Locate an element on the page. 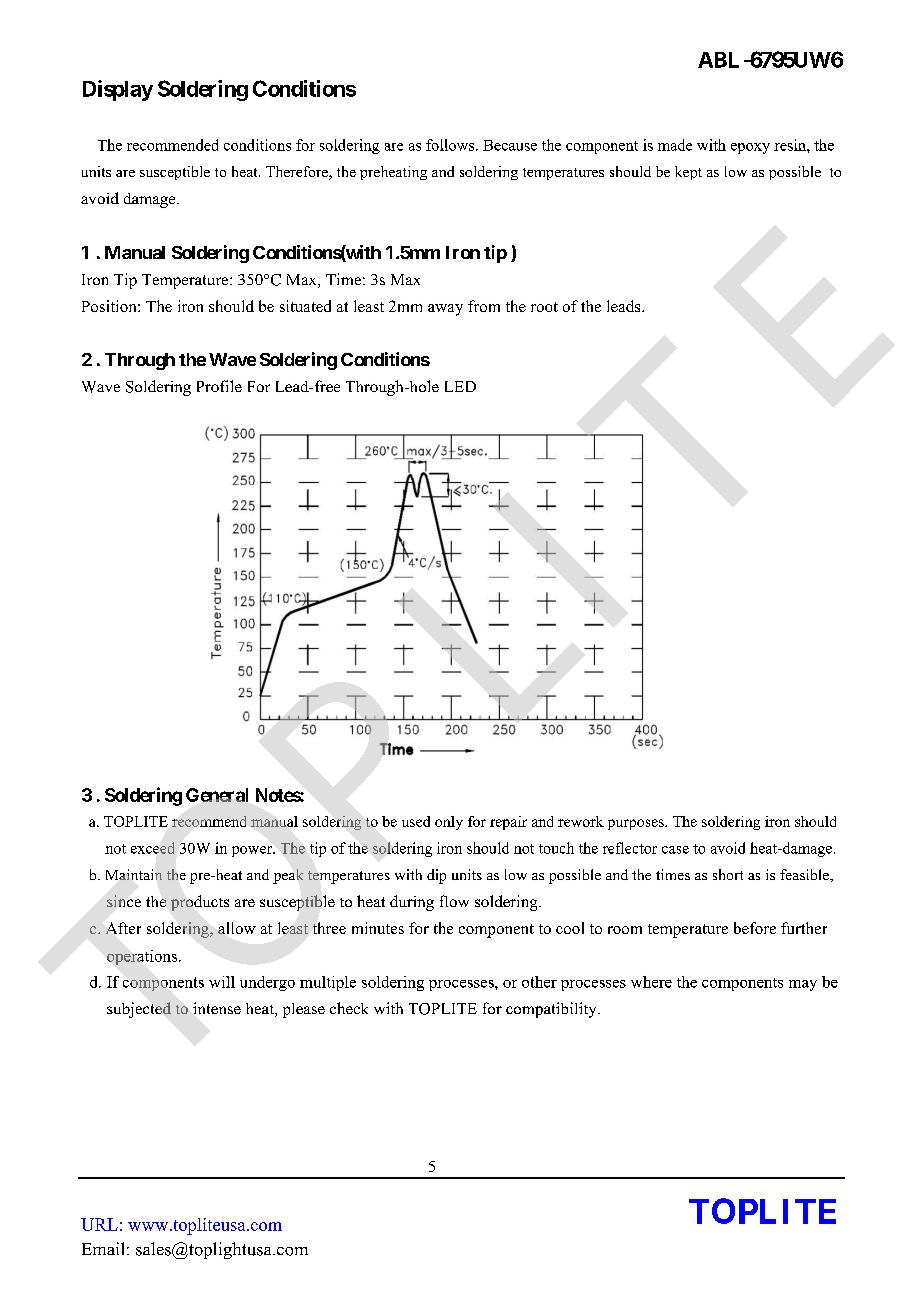 The height and width of the page is (1308, 924). URL is located at coordinates (99, 1224).
